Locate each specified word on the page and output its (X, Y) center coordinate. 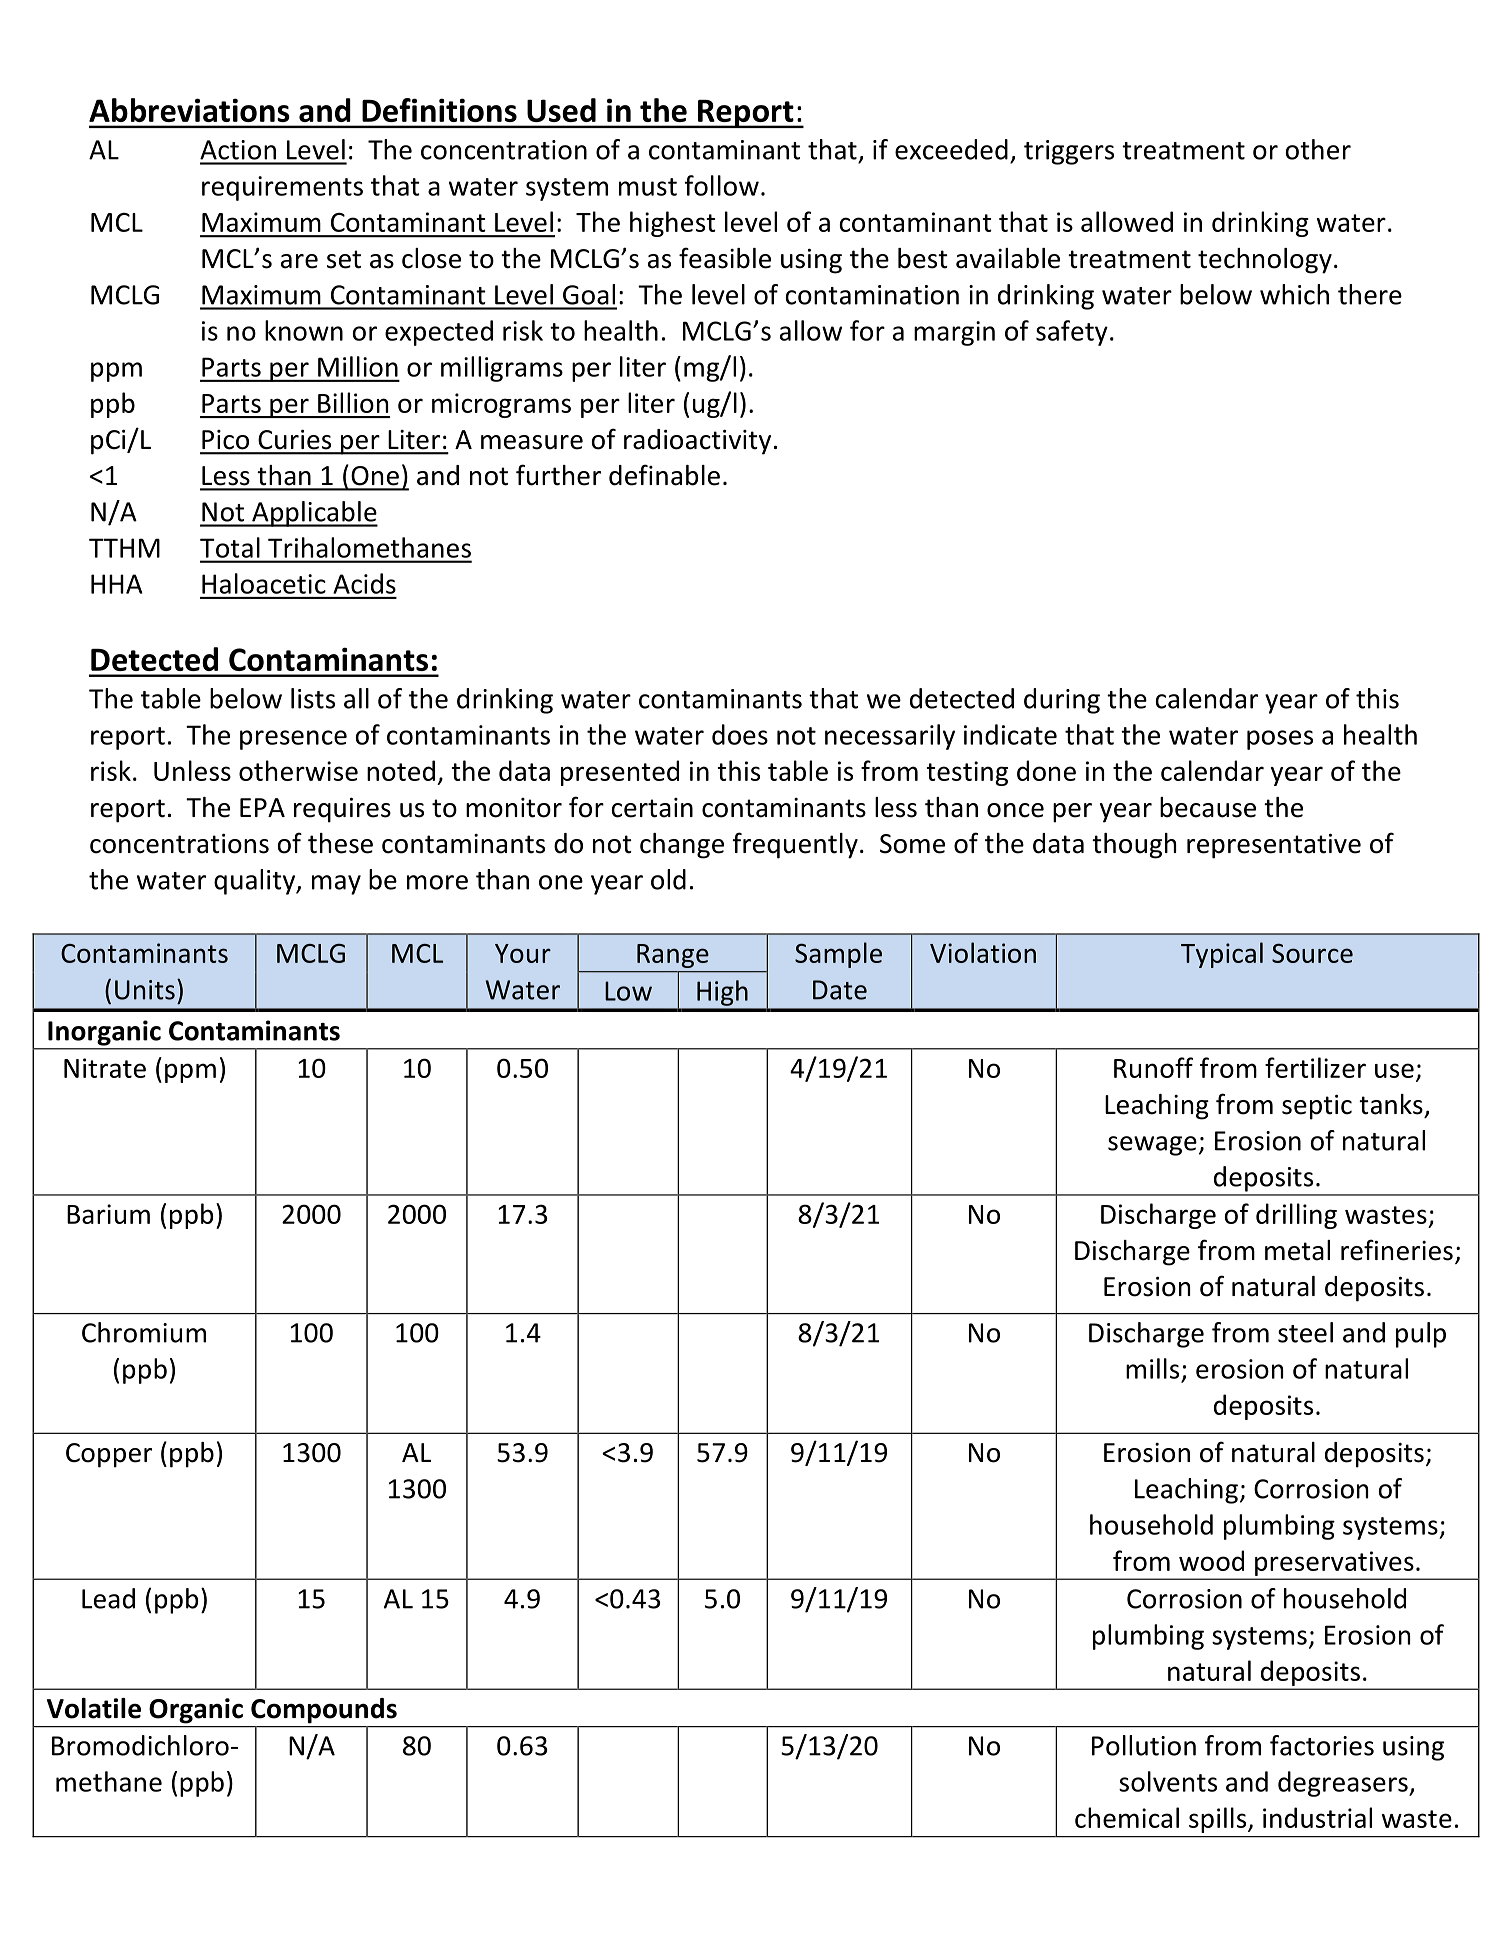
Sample (838, 955)
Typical (1222, 955)
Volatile (94, 1708)
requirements (282, 188)
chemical (1127, 1817)
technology (1265, 261)
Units (145, 990)
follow (721, 185)
